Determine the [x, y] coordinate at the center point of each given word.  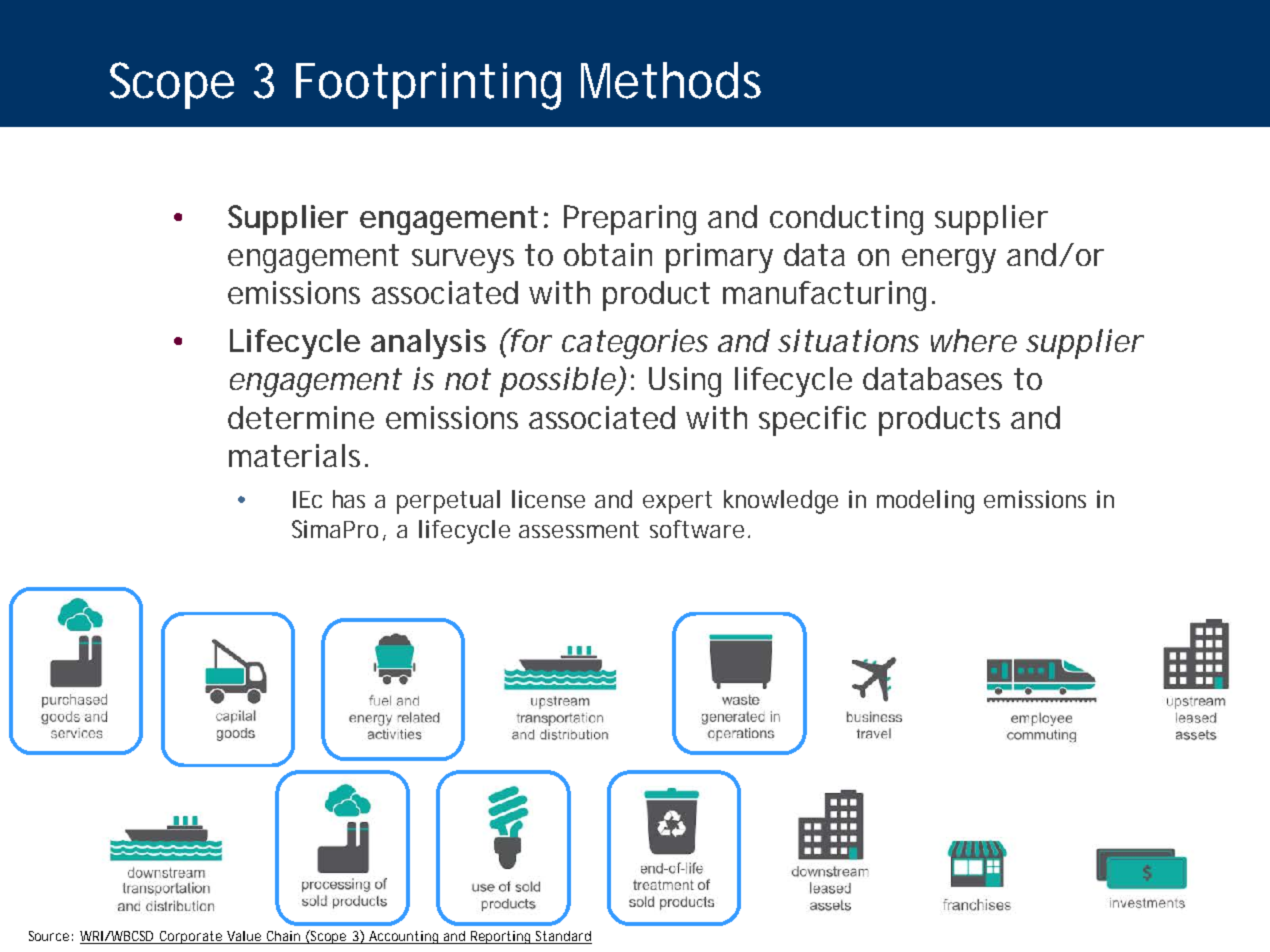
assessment [579, 529]
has [349, 499]
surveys [463, 261]
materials [294, 455]
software [697, 529]
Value [244, 937]
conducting [846, 220]
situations [848, 340]
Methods [671, 80]
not [467, 379]
